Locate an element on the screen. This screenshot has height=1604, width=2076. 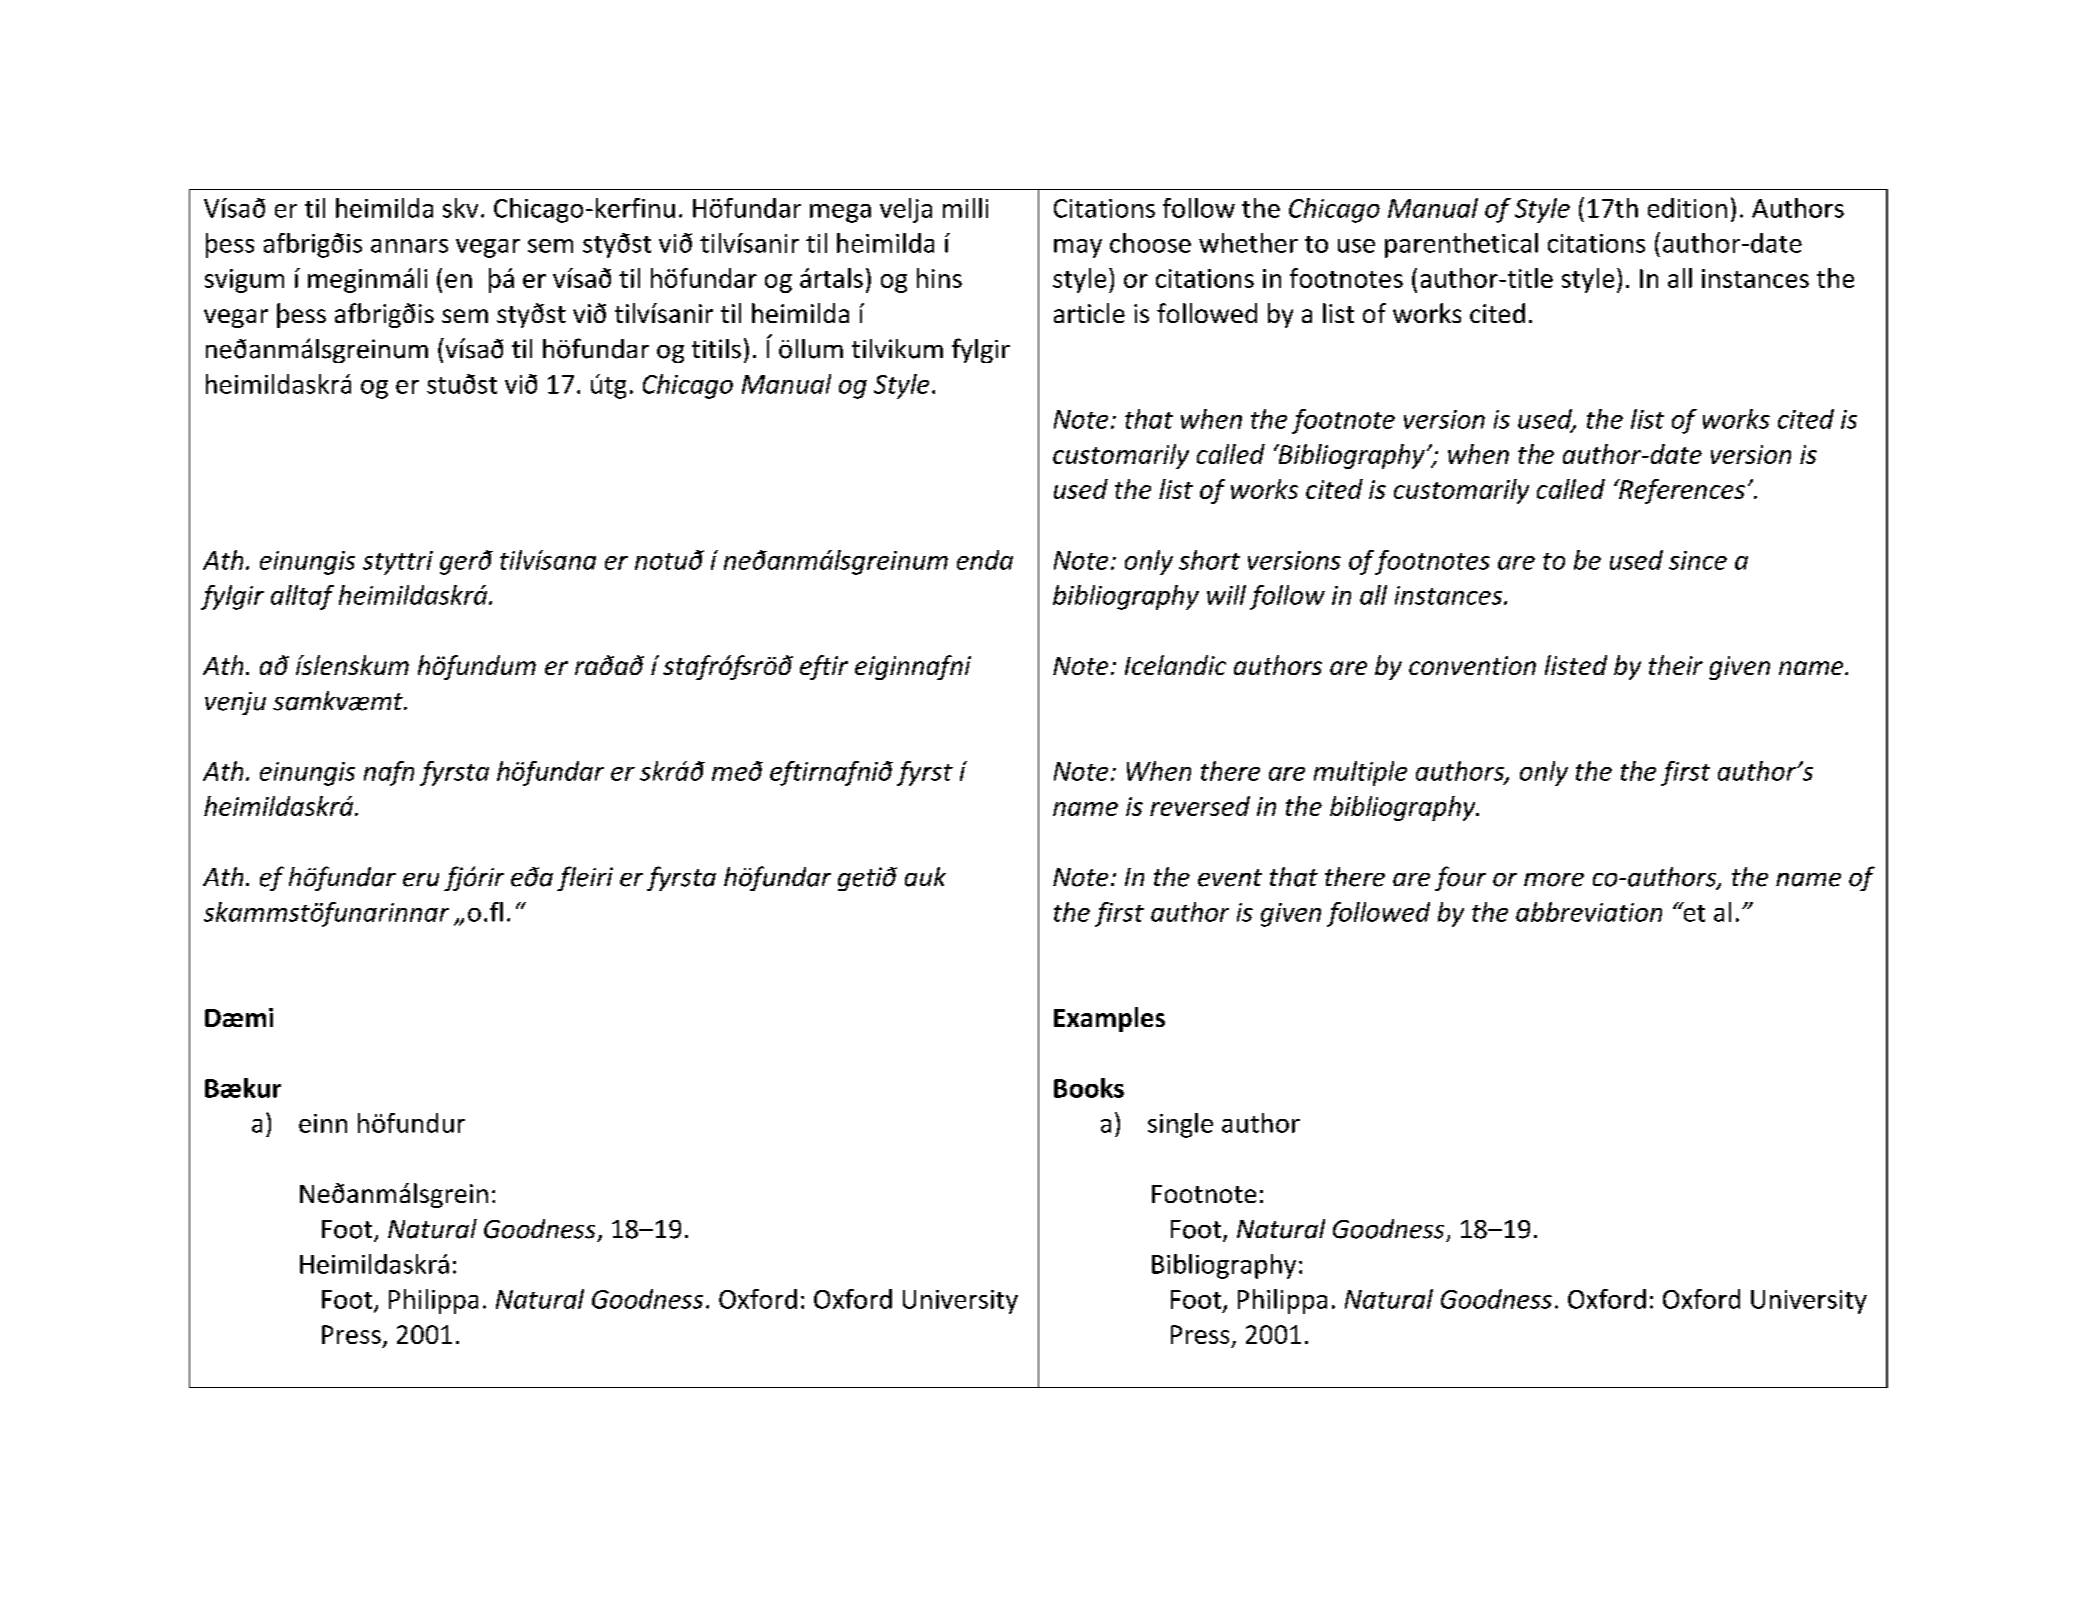
Books is located at coordinates (1089, 1088).
